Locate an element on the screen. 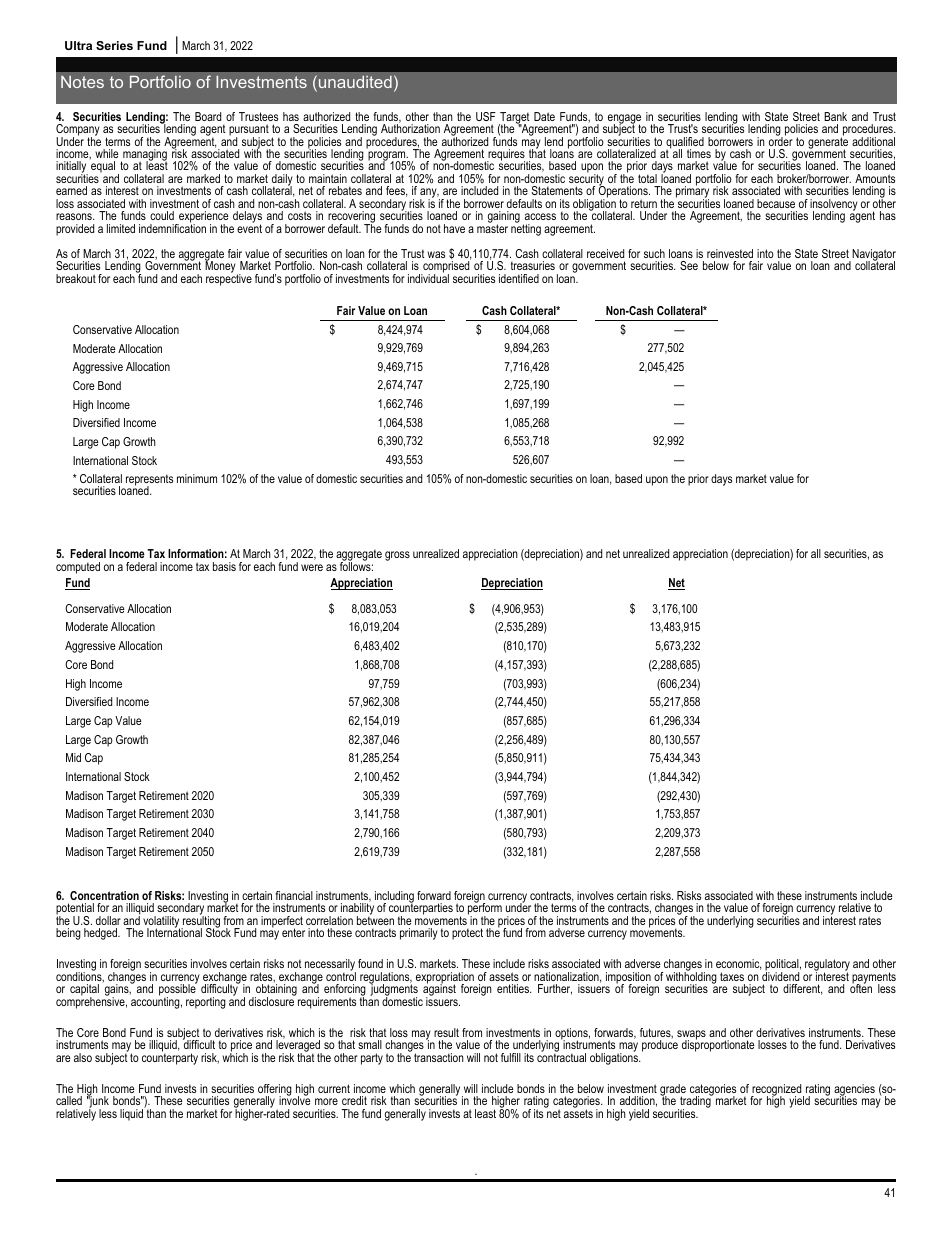 The image size is (952, 1233). economic is located at coordinates (738, 964).
